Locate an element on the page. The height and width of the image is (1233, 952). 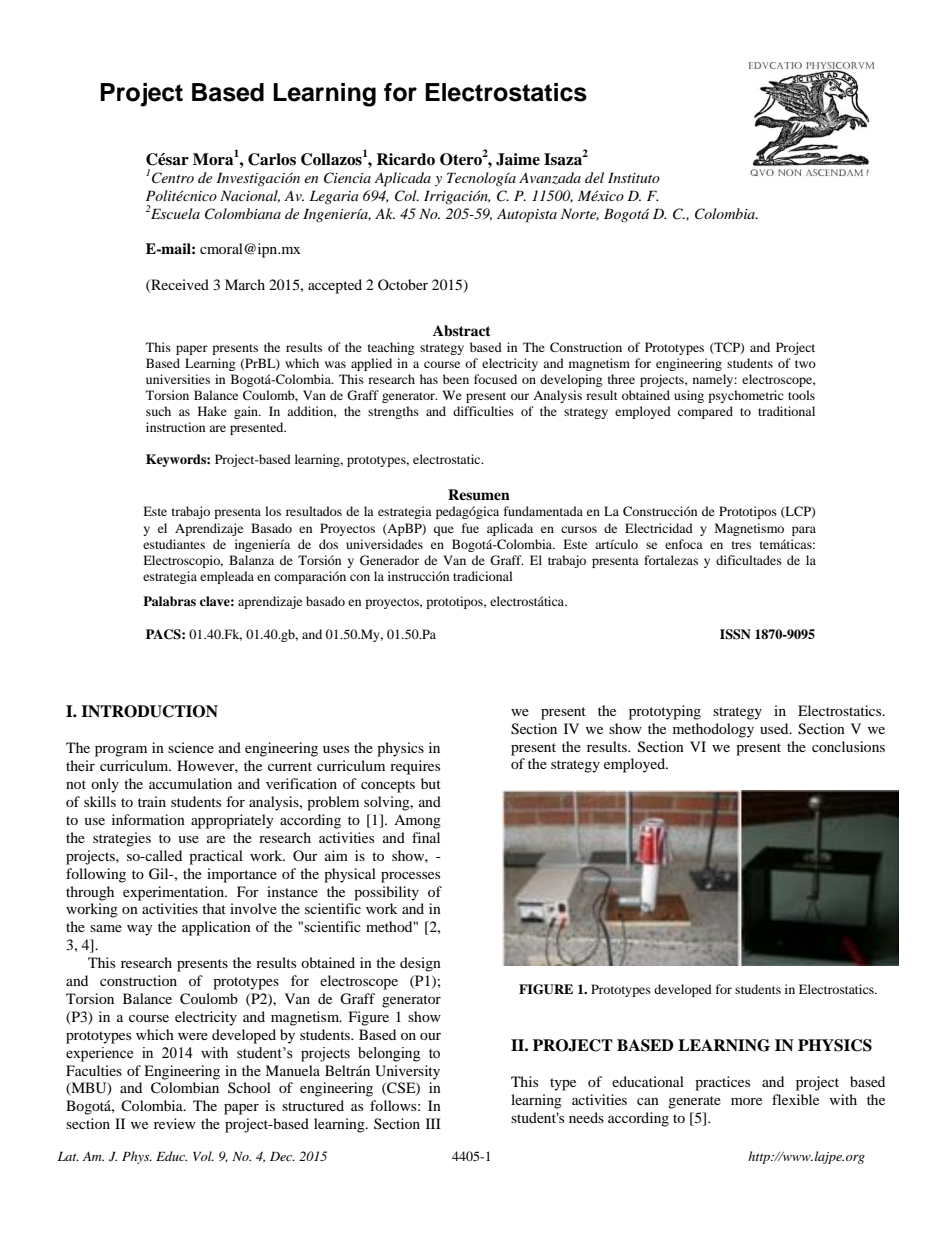
requires is located at coordinates (415, 767).
